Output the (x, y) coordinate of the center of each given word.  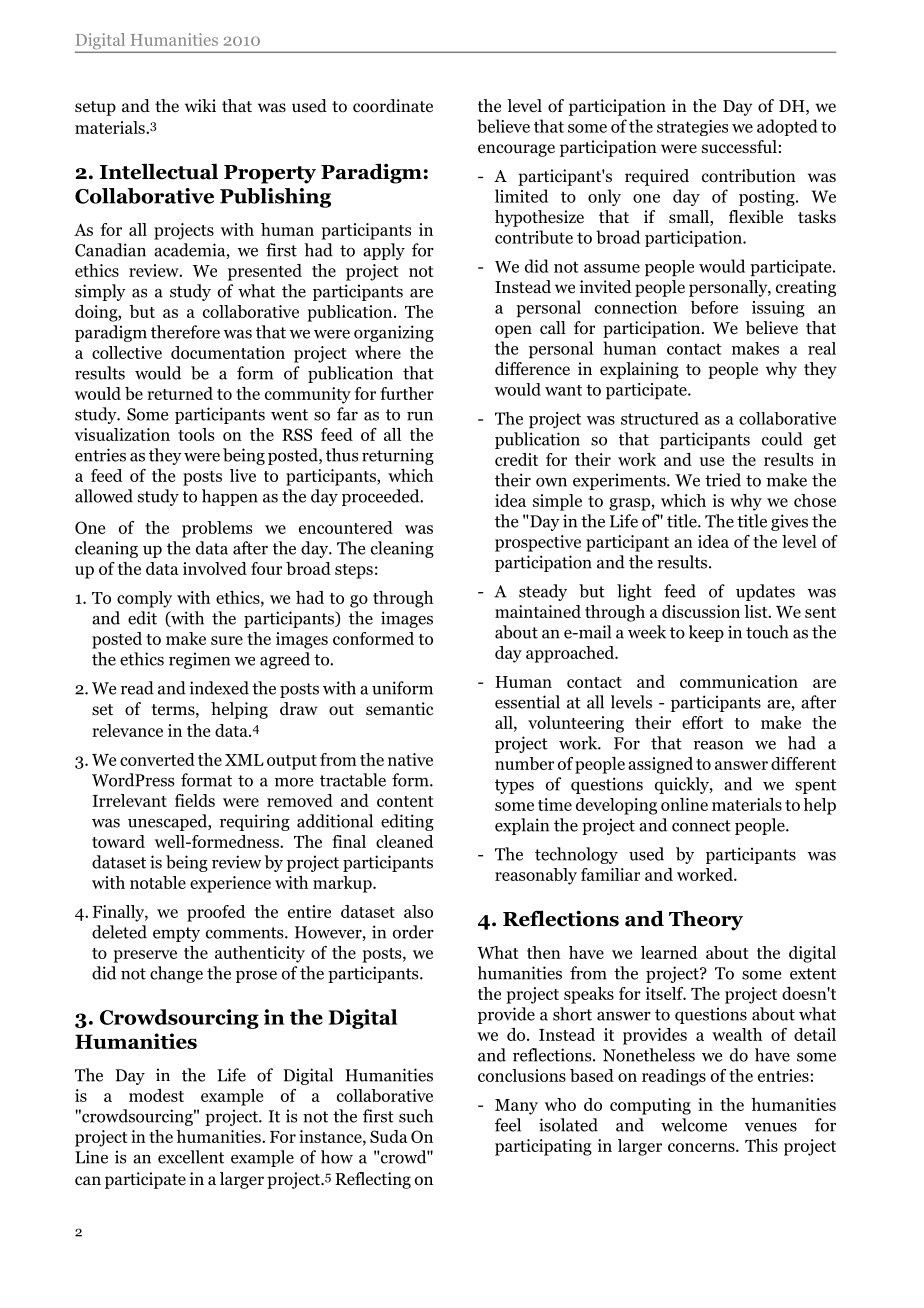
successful (739, 147)
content (405, 801)
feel (508, 1125)
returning (398, 456)
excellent (191, 1157)
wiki (200, 105)
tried (723, 480)
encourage (516, 150)
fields (195, 800)
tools (196, 434)
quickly (683, 785)
